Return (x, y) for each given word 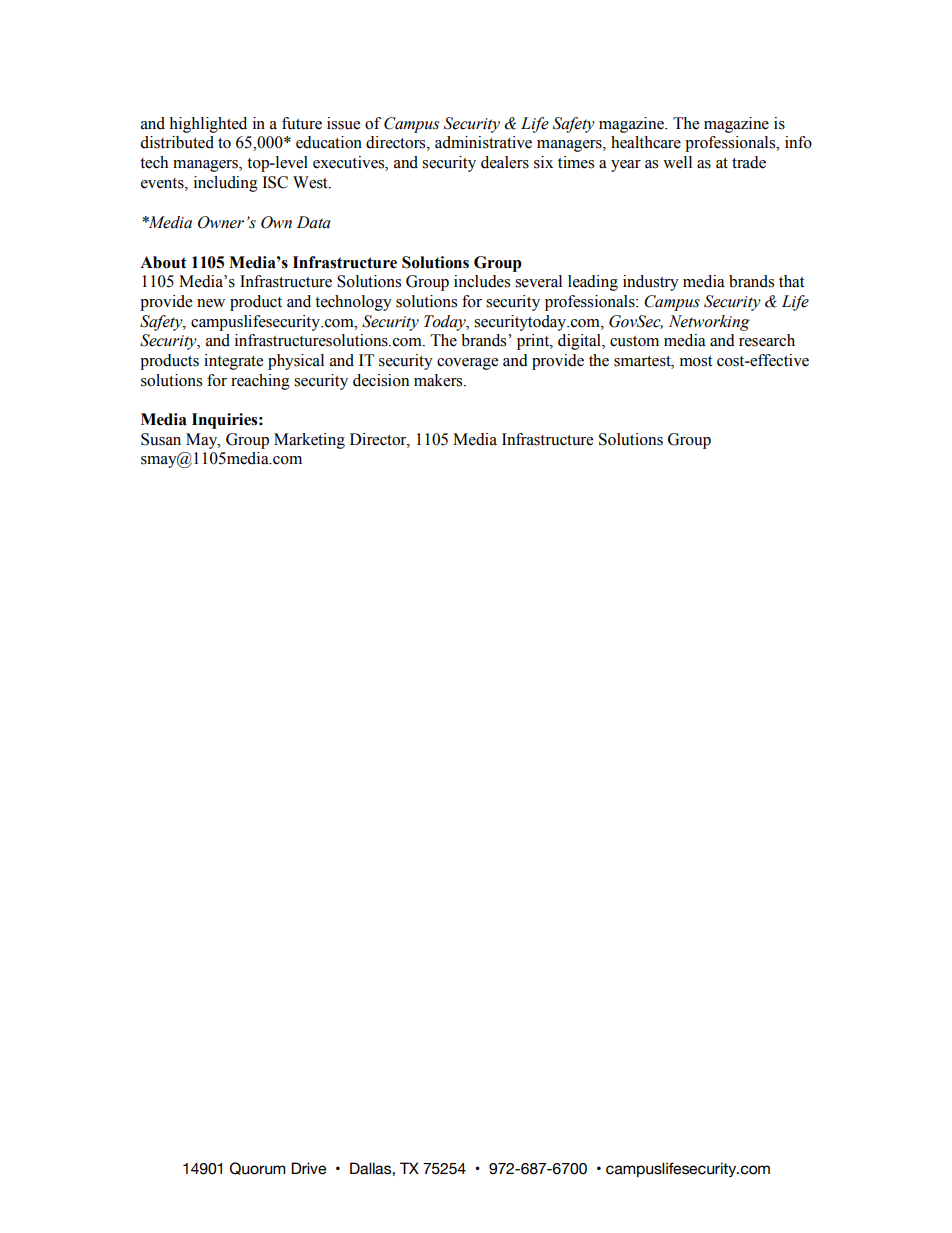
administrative (483, 142)
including (226, 184)
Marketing (309, 441)
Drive (308, 1168)
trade (749, 162)
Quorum (257, 1168)
